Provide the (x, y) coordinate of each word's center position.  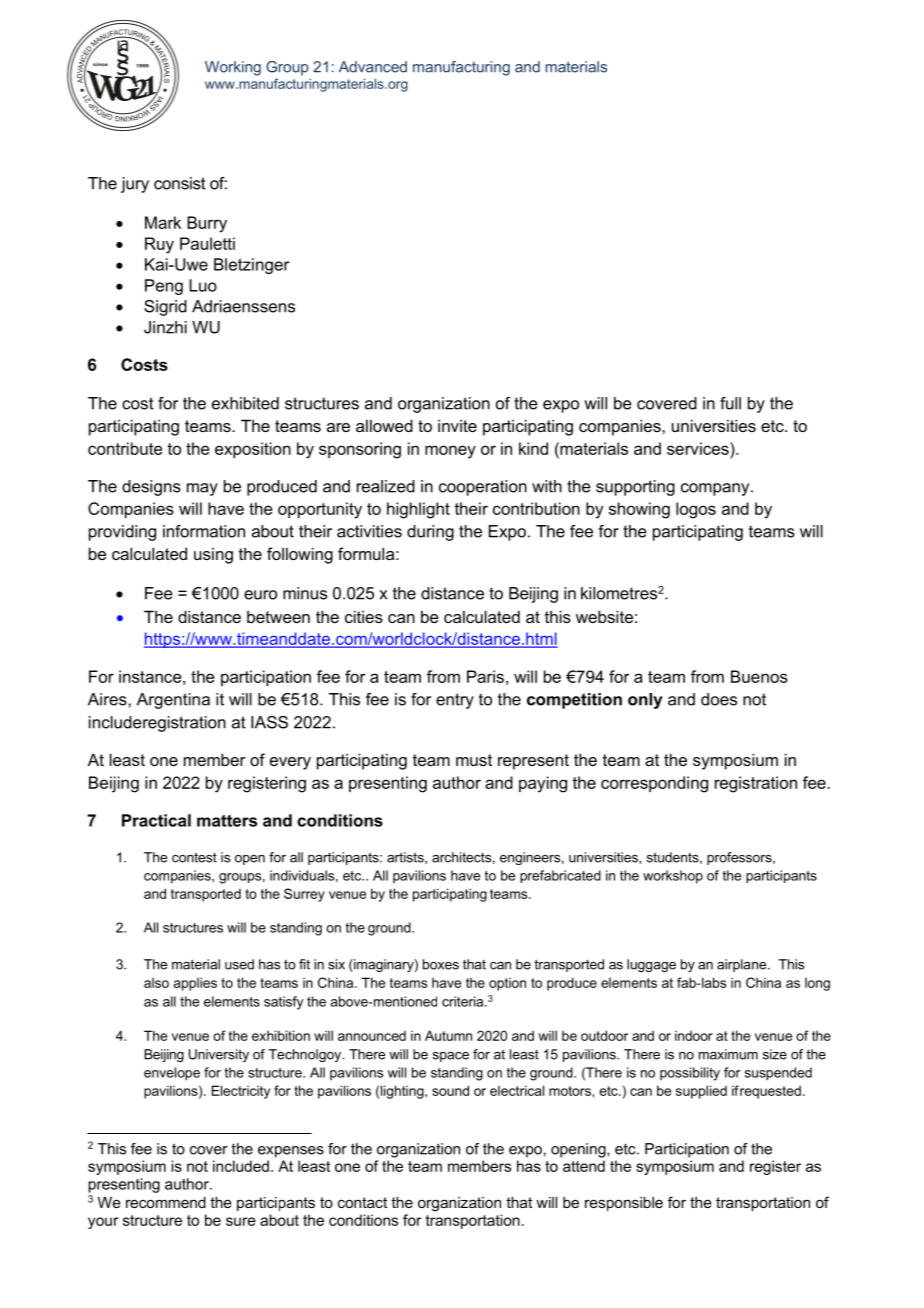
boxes (441, 964)
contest (194, 857)
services (699, 448)
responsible (624, 1204)
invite (457, 425)
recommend (166, 1202)
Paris (485, 676)
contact (362, 1202)
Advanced (373, 67)
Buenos (759, 676)
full (730, 403)
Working (233, 68)
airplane (743, 965)
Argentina (173, 701)
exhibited (245, 403)
